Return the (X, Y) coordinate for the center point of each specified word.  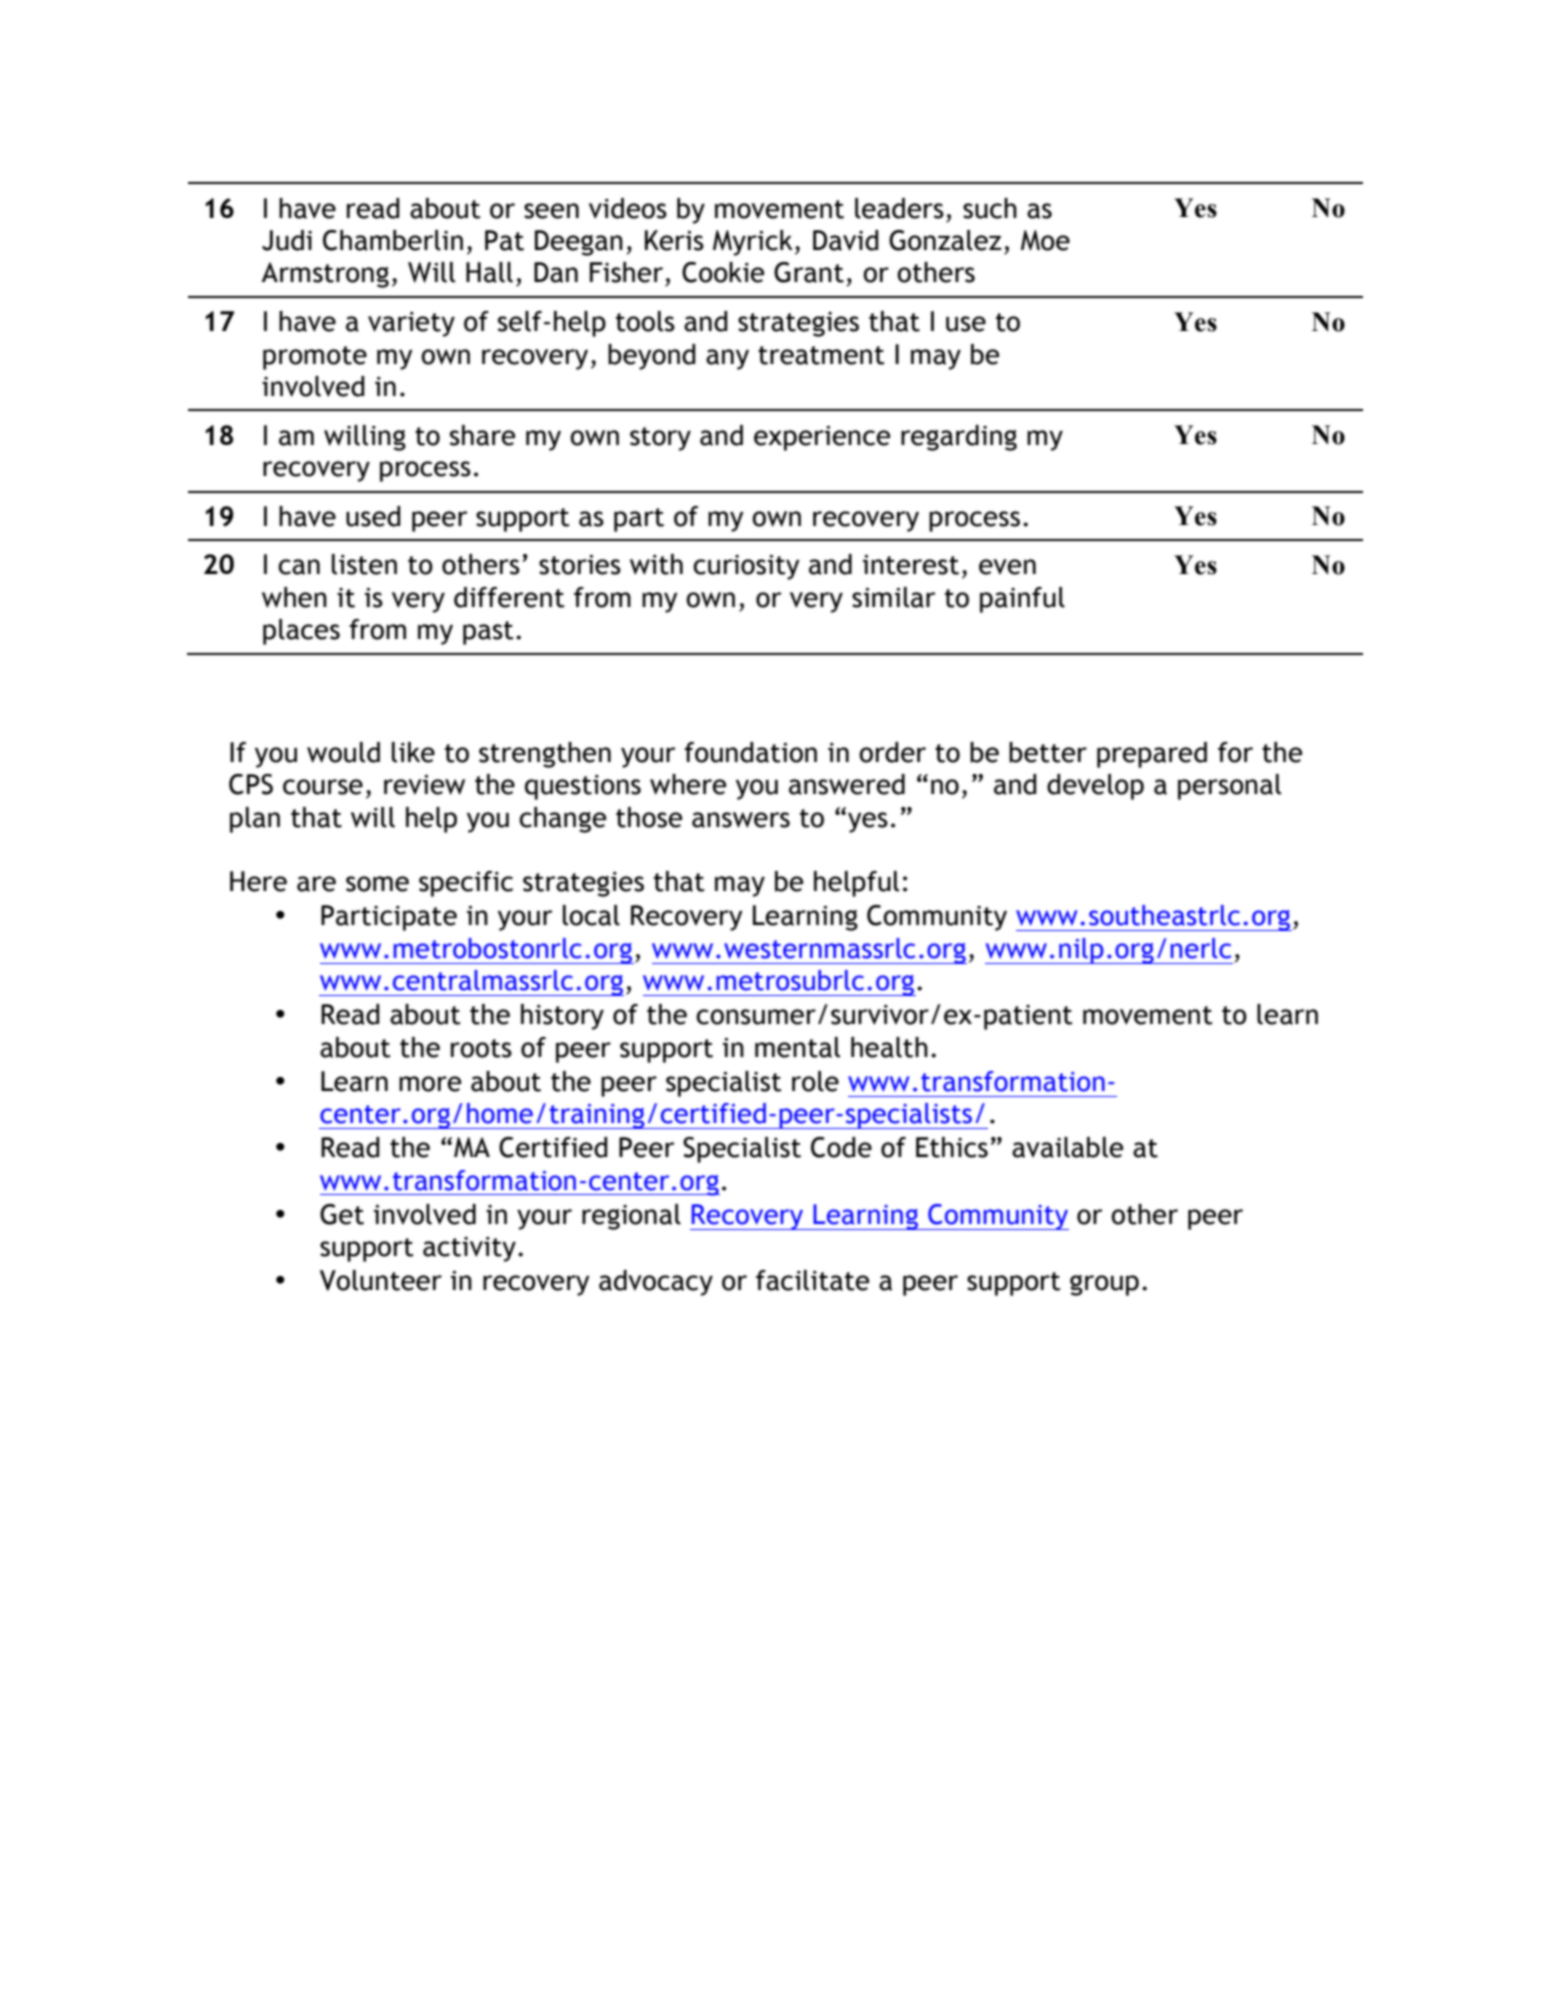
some (377, 884)
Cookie (723, 272)
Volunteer (381, 1280)
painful (1022, 600)
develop (1095, 787)
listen (364, 564)
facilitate (812, 1280)
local (591, 915)
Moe (1045, 240)
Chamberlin (393, 240)
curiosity (746, 567)
